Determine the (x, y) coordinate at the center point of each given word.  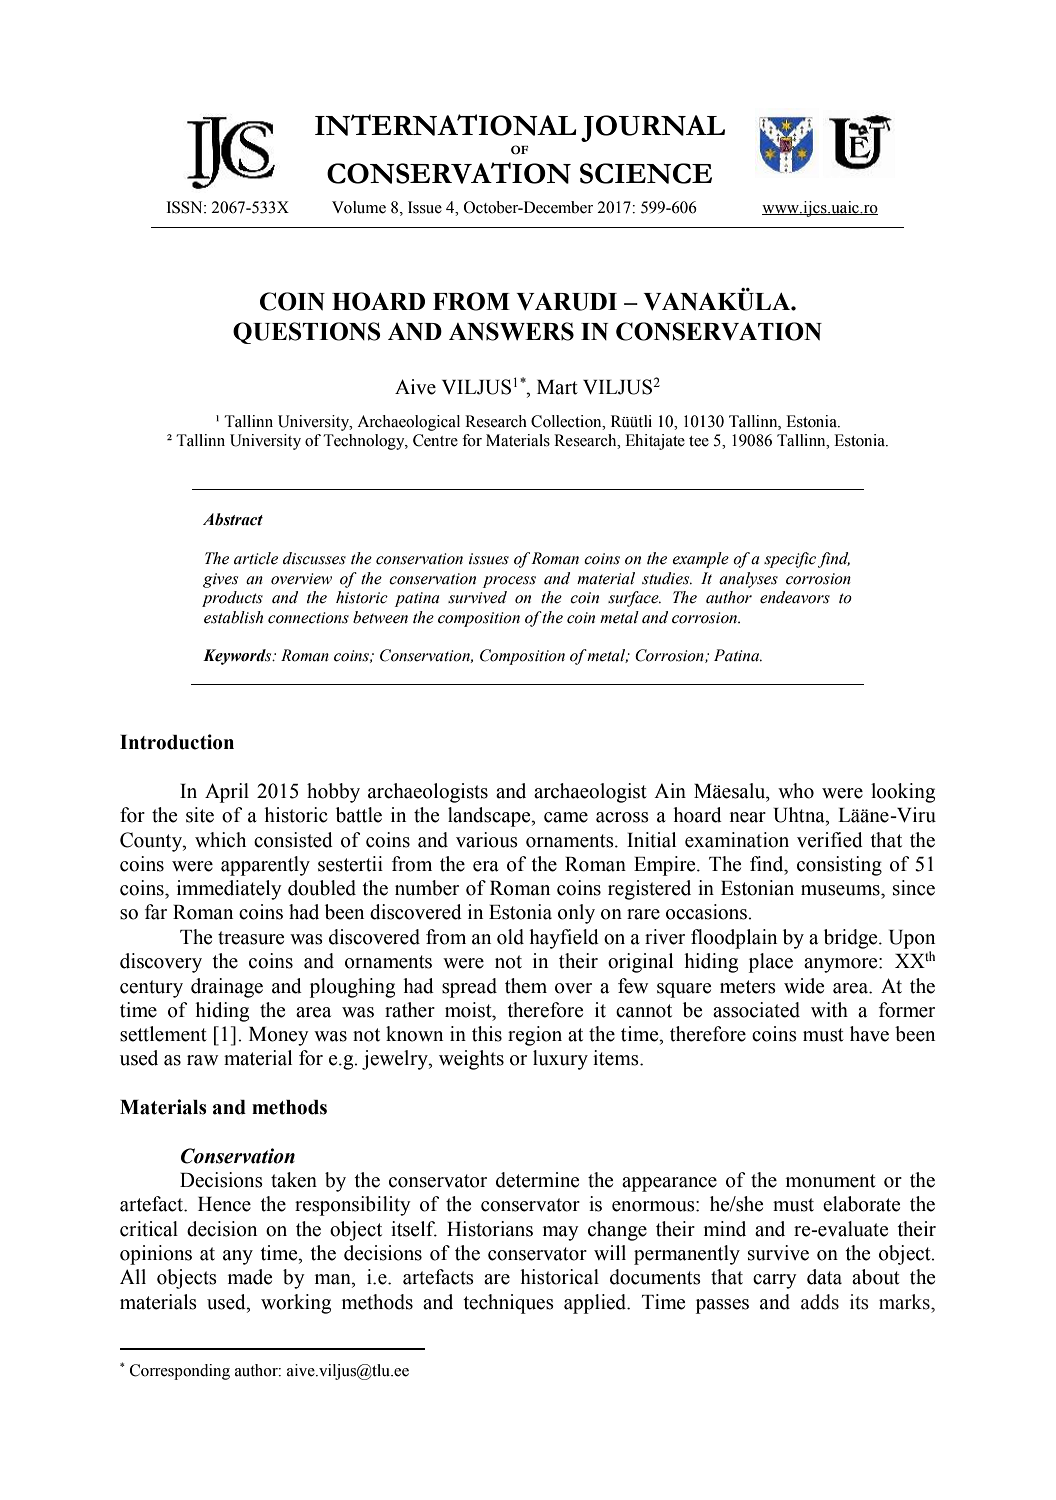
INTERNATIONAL (446, 125)
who (796, 791)
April (227, 793)
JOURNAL (653, 128)
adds (820, 1302)
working (296, 1304)
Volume (359, 207)
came (566, 817)
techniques (508, 1304)
